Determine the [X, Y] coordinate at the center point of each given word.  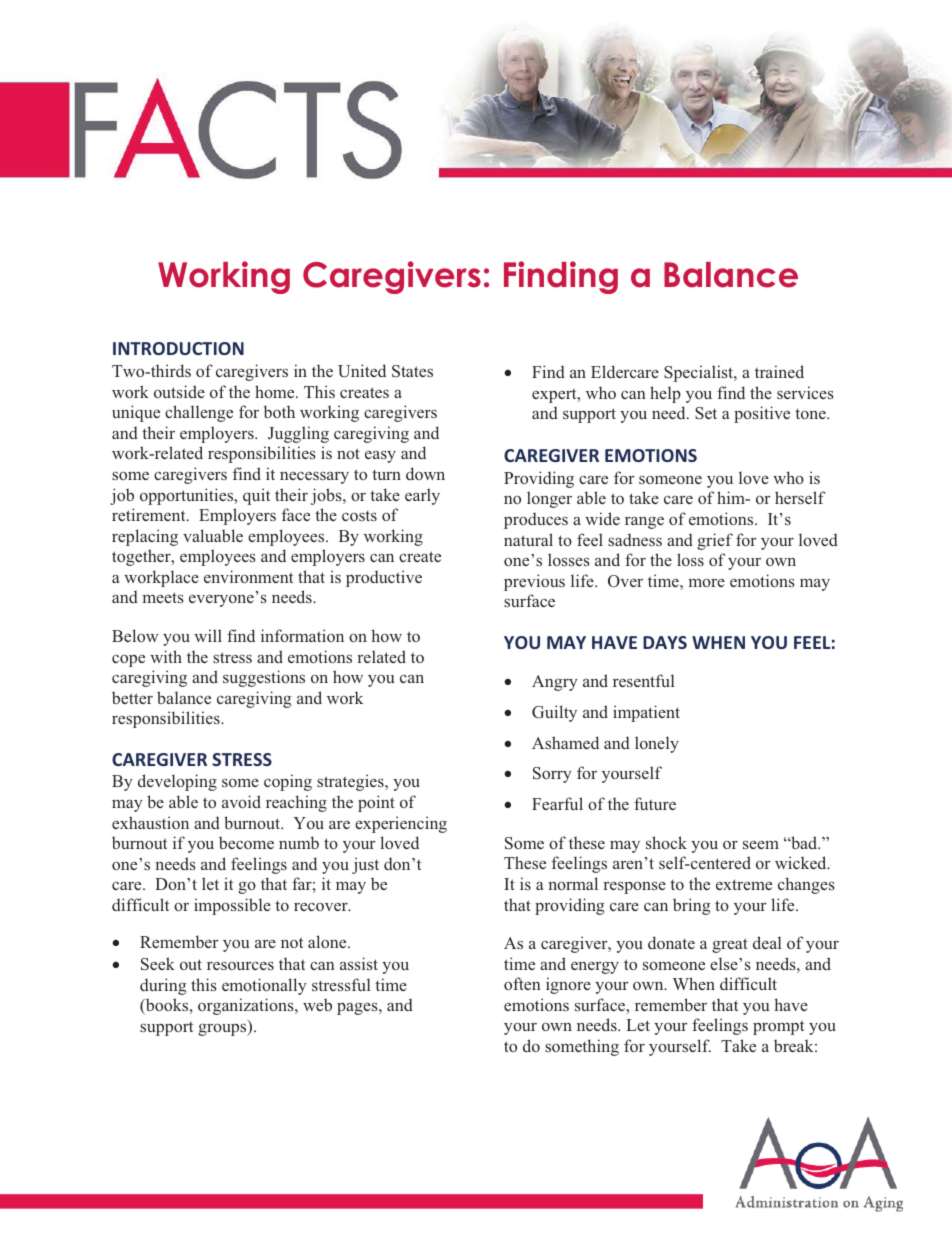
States [412, 371]
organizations [247, 1006]
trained [779, 371]
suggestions [264, 678]
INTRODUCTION [178, 348]
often [522, 983]
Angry [555, 683]
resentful [644, 680]
